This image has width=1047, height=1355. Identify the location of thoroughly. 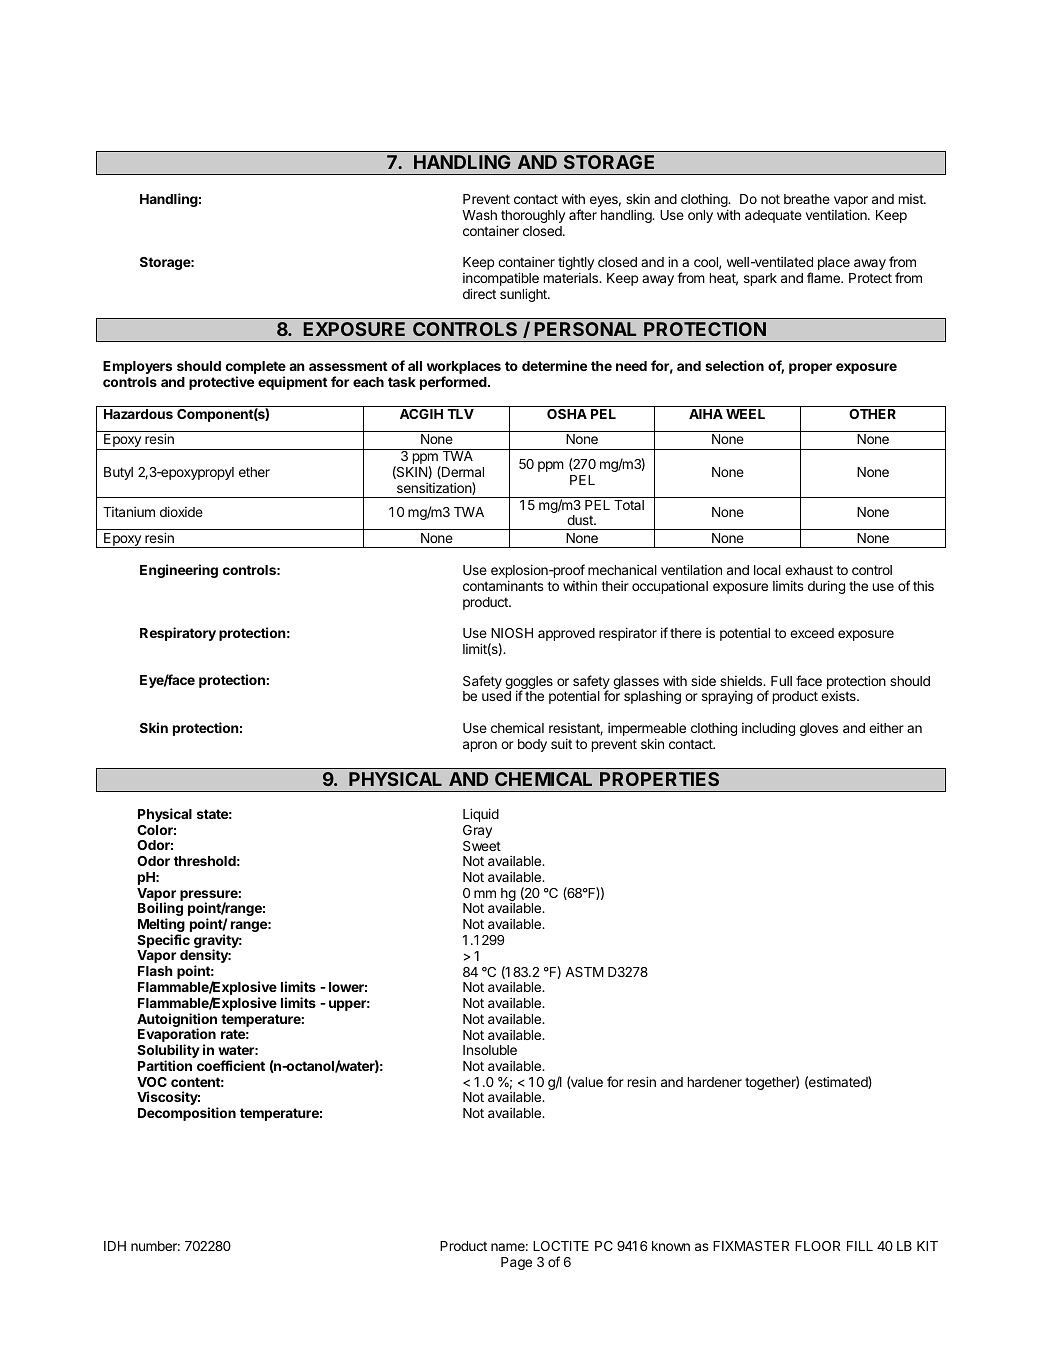
(533, 216).
